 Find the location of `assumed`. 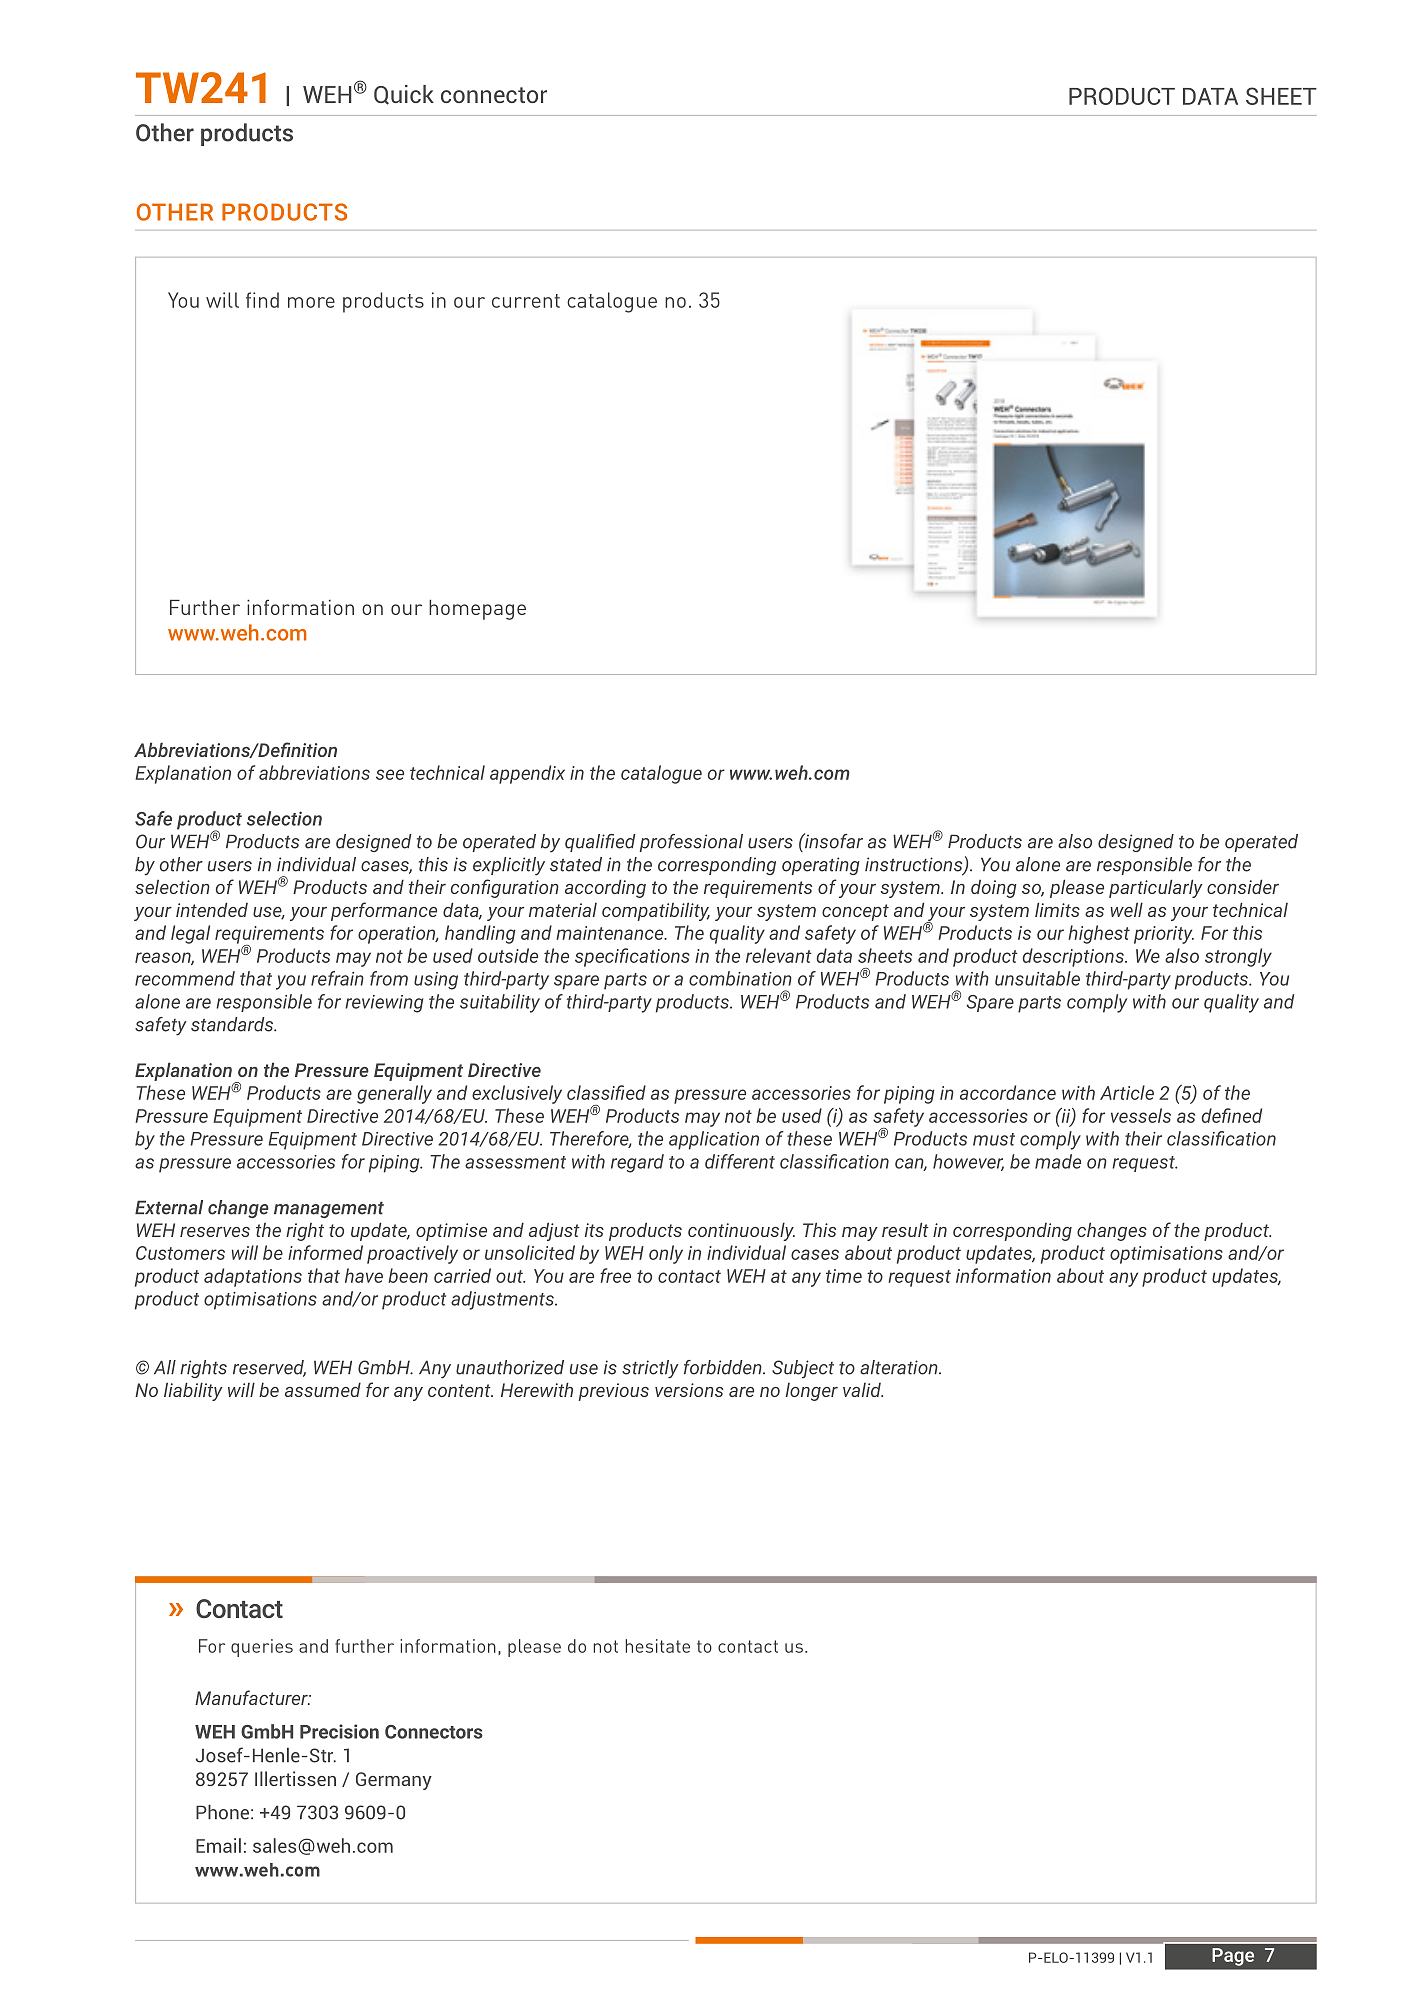

assumed is located at coordinates (323, 1389).
